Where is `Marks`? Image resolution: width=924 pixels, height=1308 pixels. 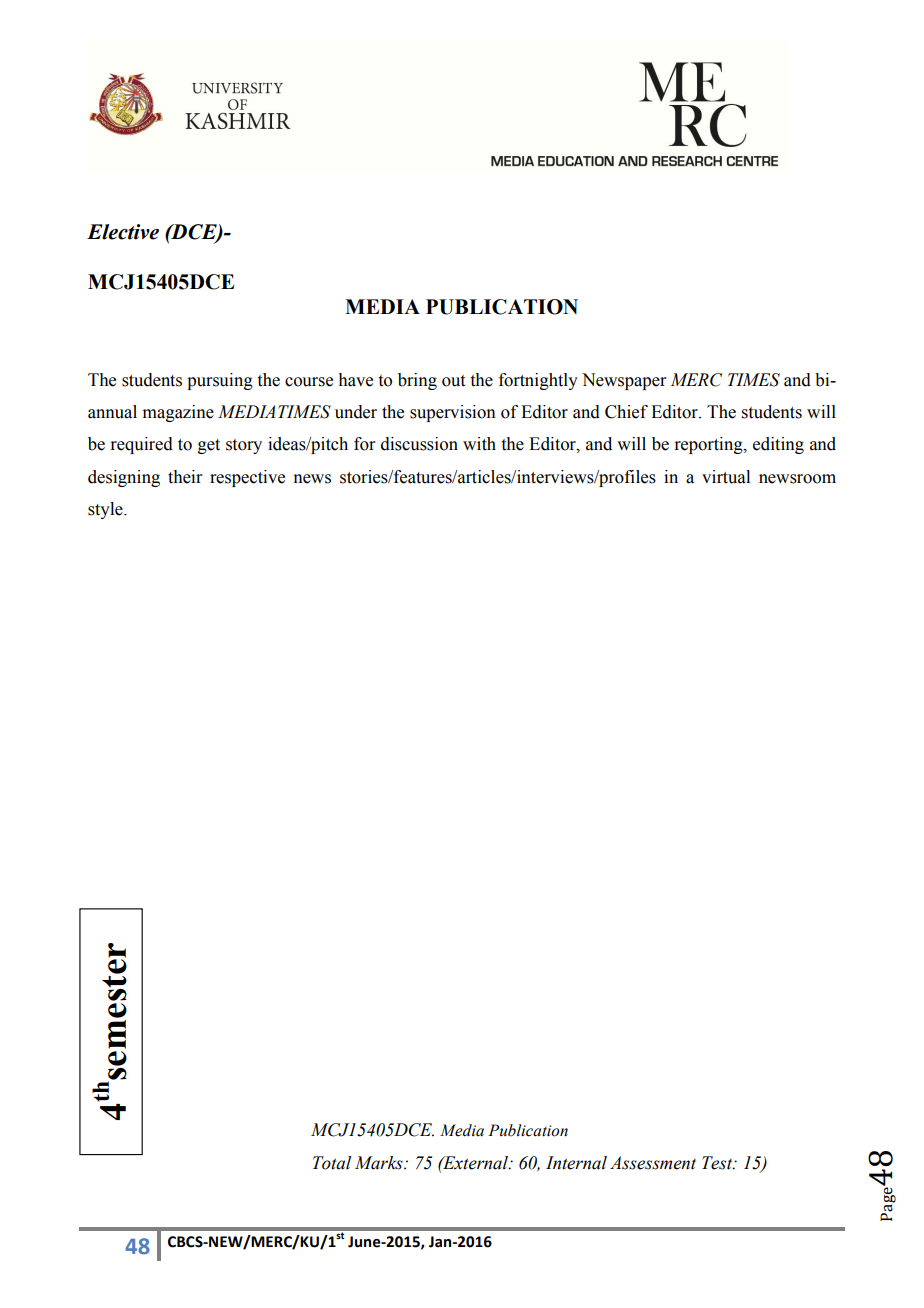 Marks is located at coordinates (380, 1163).
